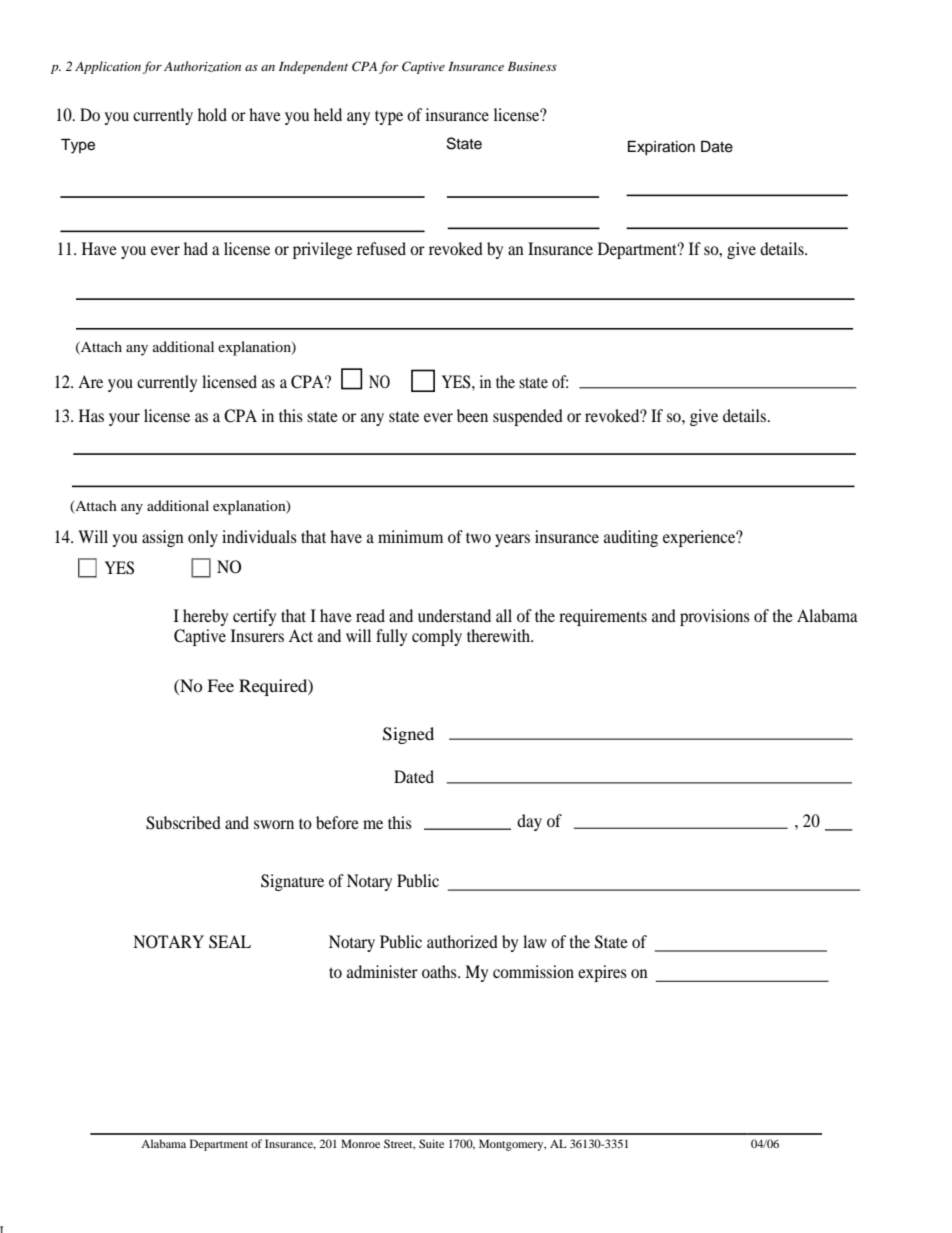 The height and width of the page is (1233, 952). I want to click on suspended, so click(528, 417).
